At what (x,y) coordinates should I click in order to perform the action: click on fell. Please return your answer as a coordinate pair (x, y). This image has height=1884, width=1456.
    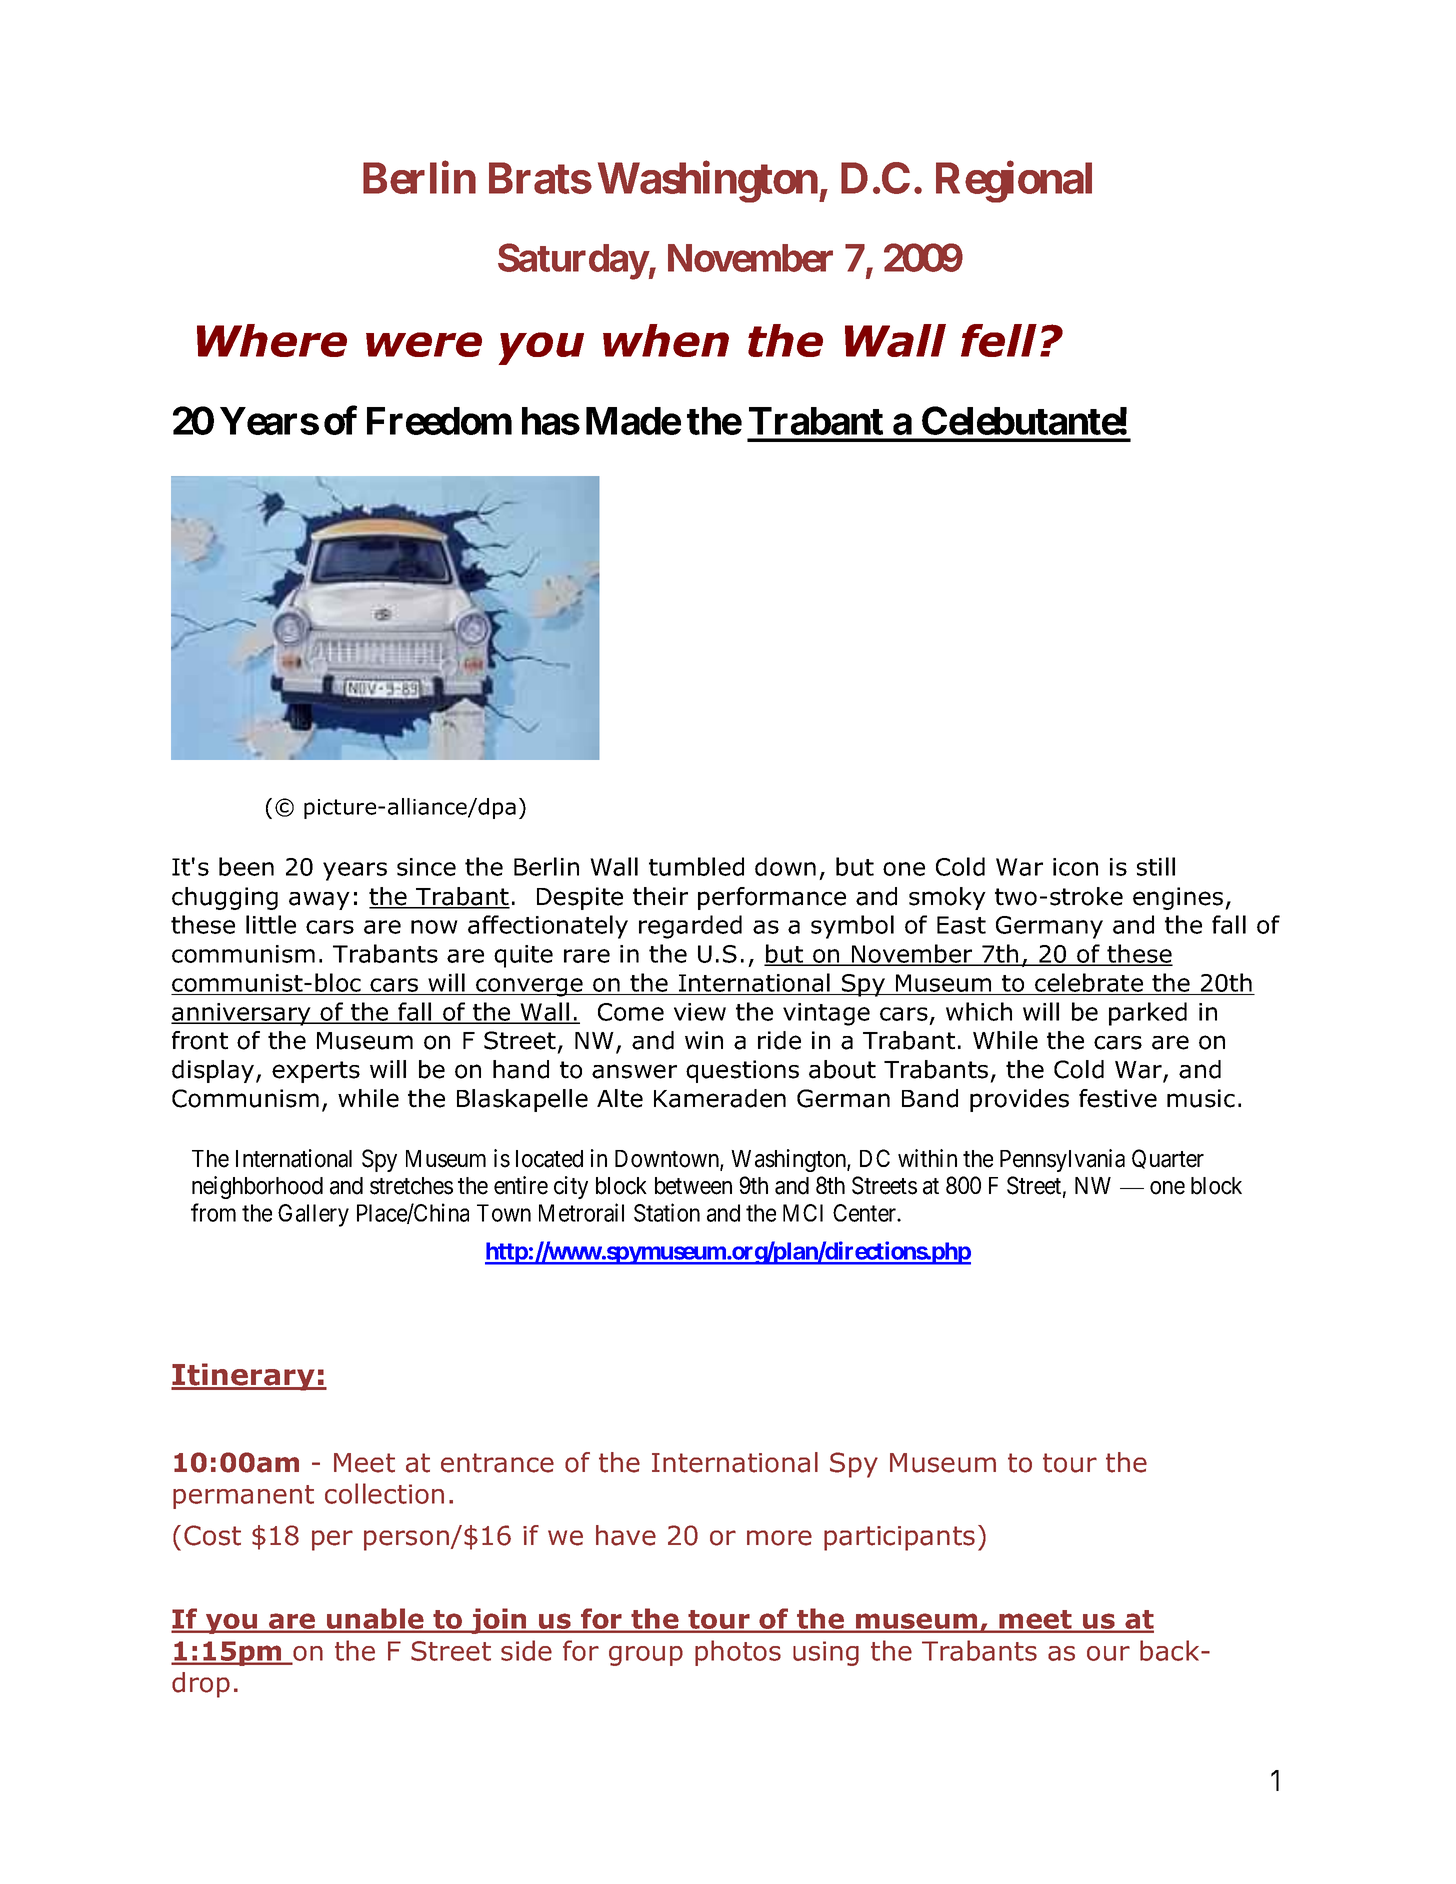
    Looking at the image, I should click on (999, 340).
